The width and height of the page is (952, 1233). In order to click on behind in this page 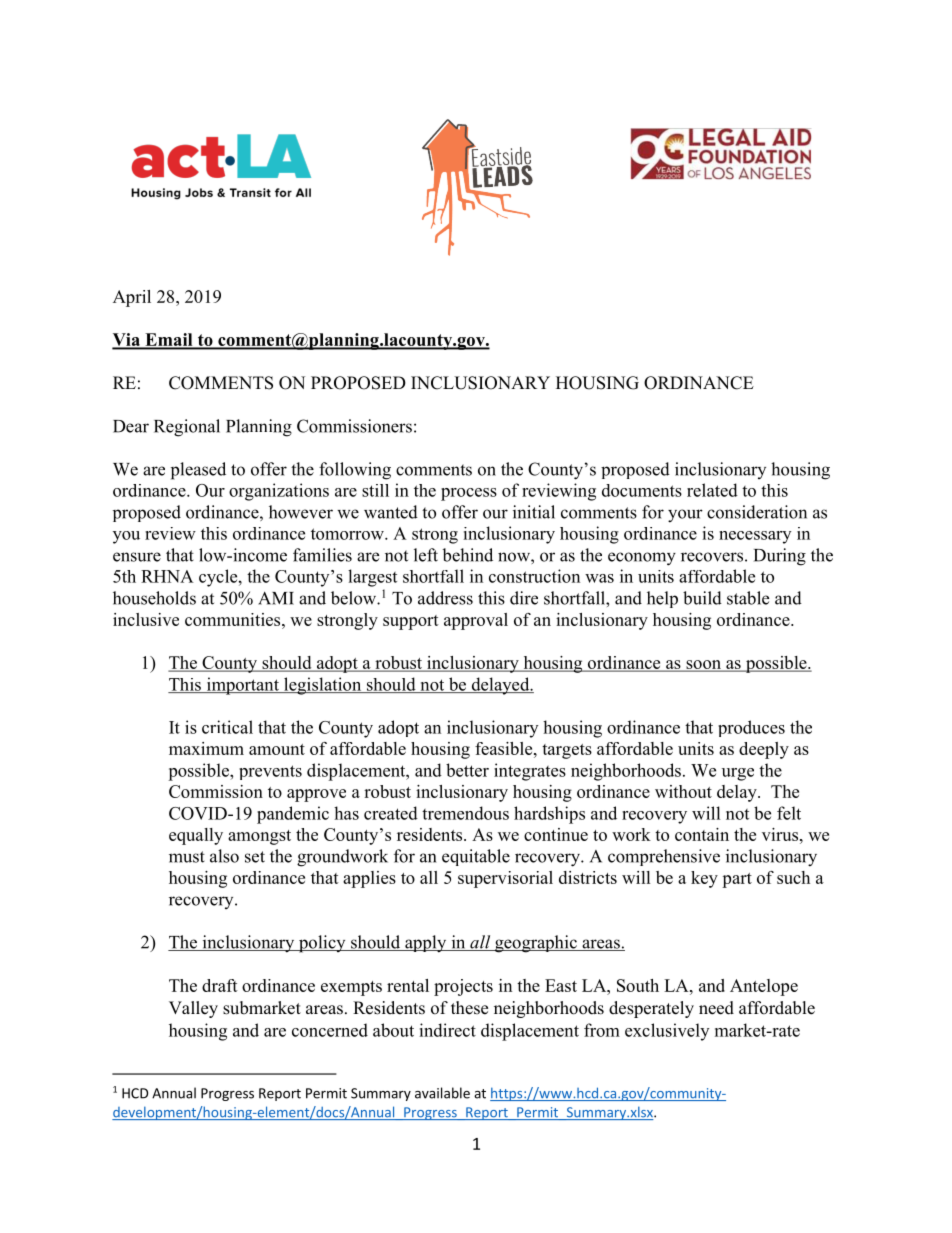, I will do `click(467, 555)`.
